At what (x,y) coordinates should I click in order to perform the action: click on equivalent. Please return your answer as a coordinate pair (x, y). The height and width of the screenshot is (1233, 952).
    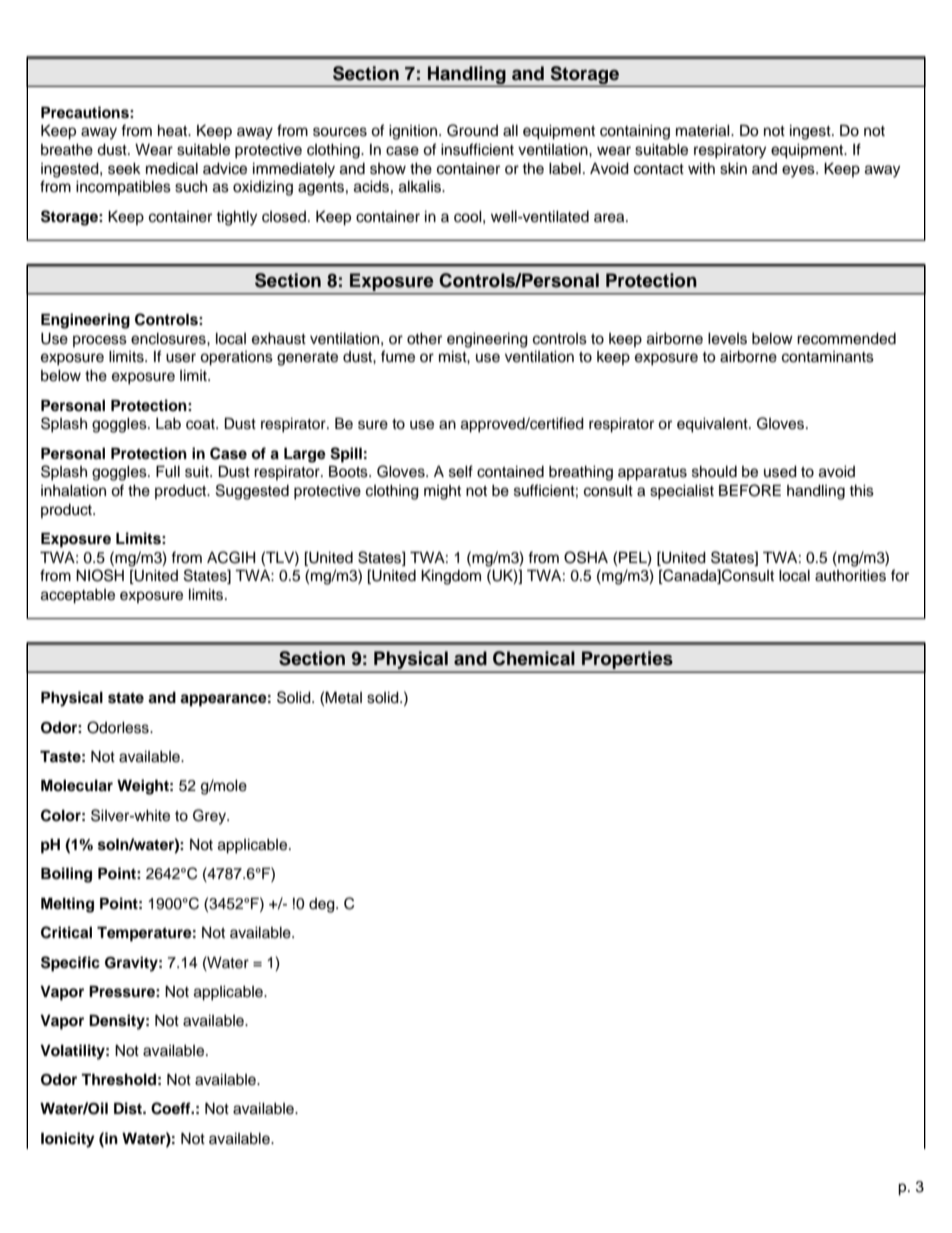
    Looking at the image, I should click on (713, 425).
